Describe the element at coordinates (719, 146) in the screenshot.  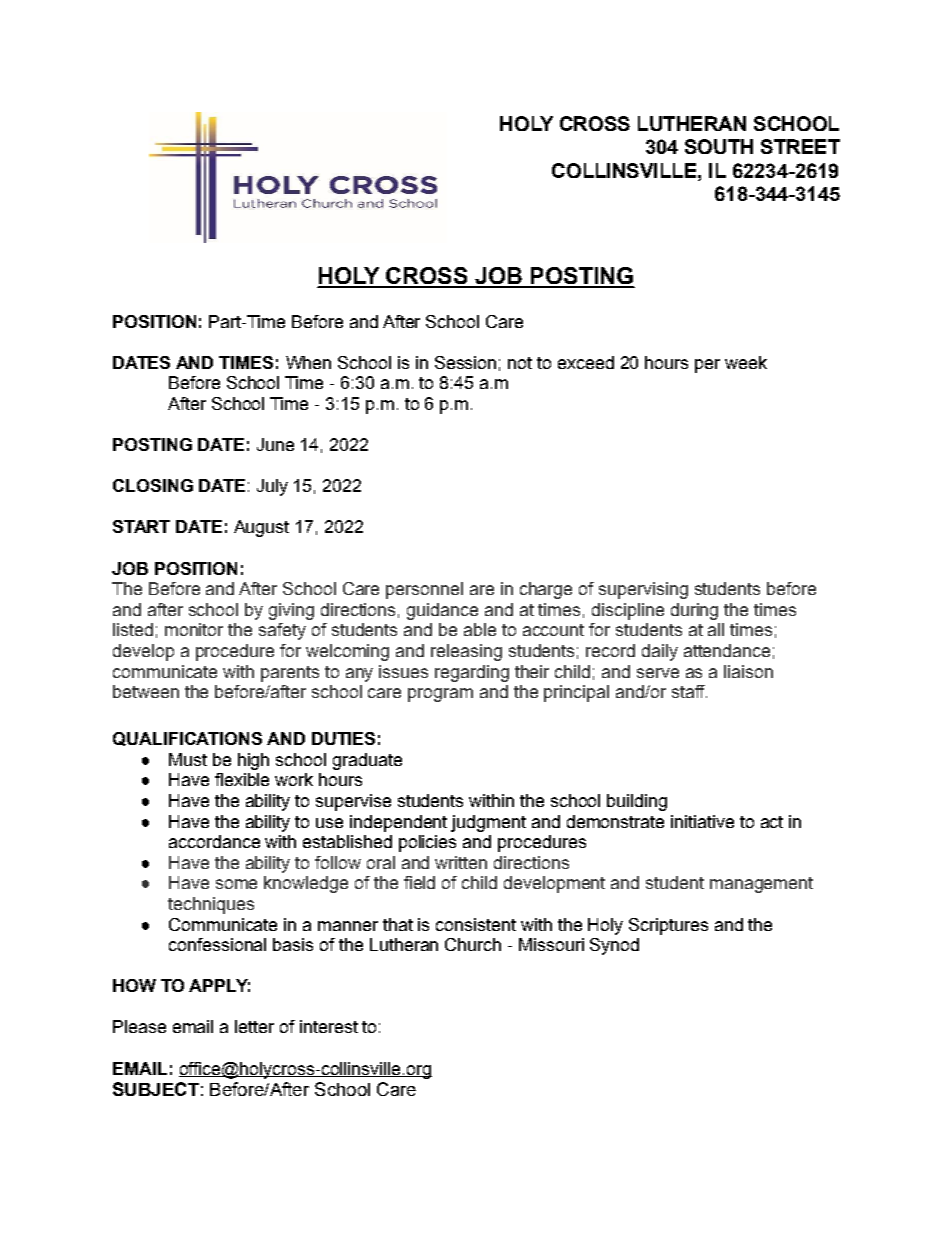
I see `SOUTH` at that location.
